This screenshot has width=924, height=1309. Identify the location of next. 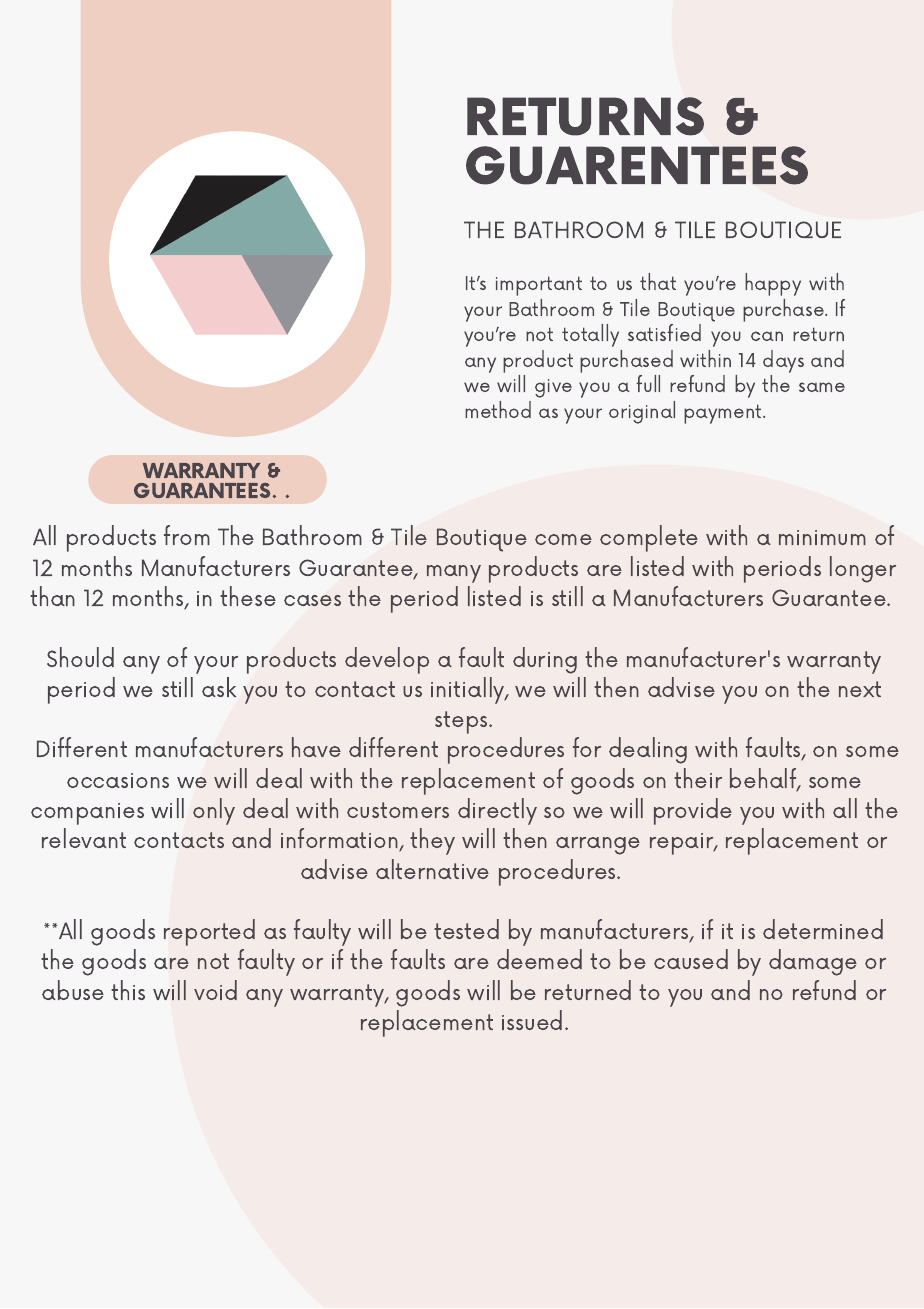
(860, 689).
